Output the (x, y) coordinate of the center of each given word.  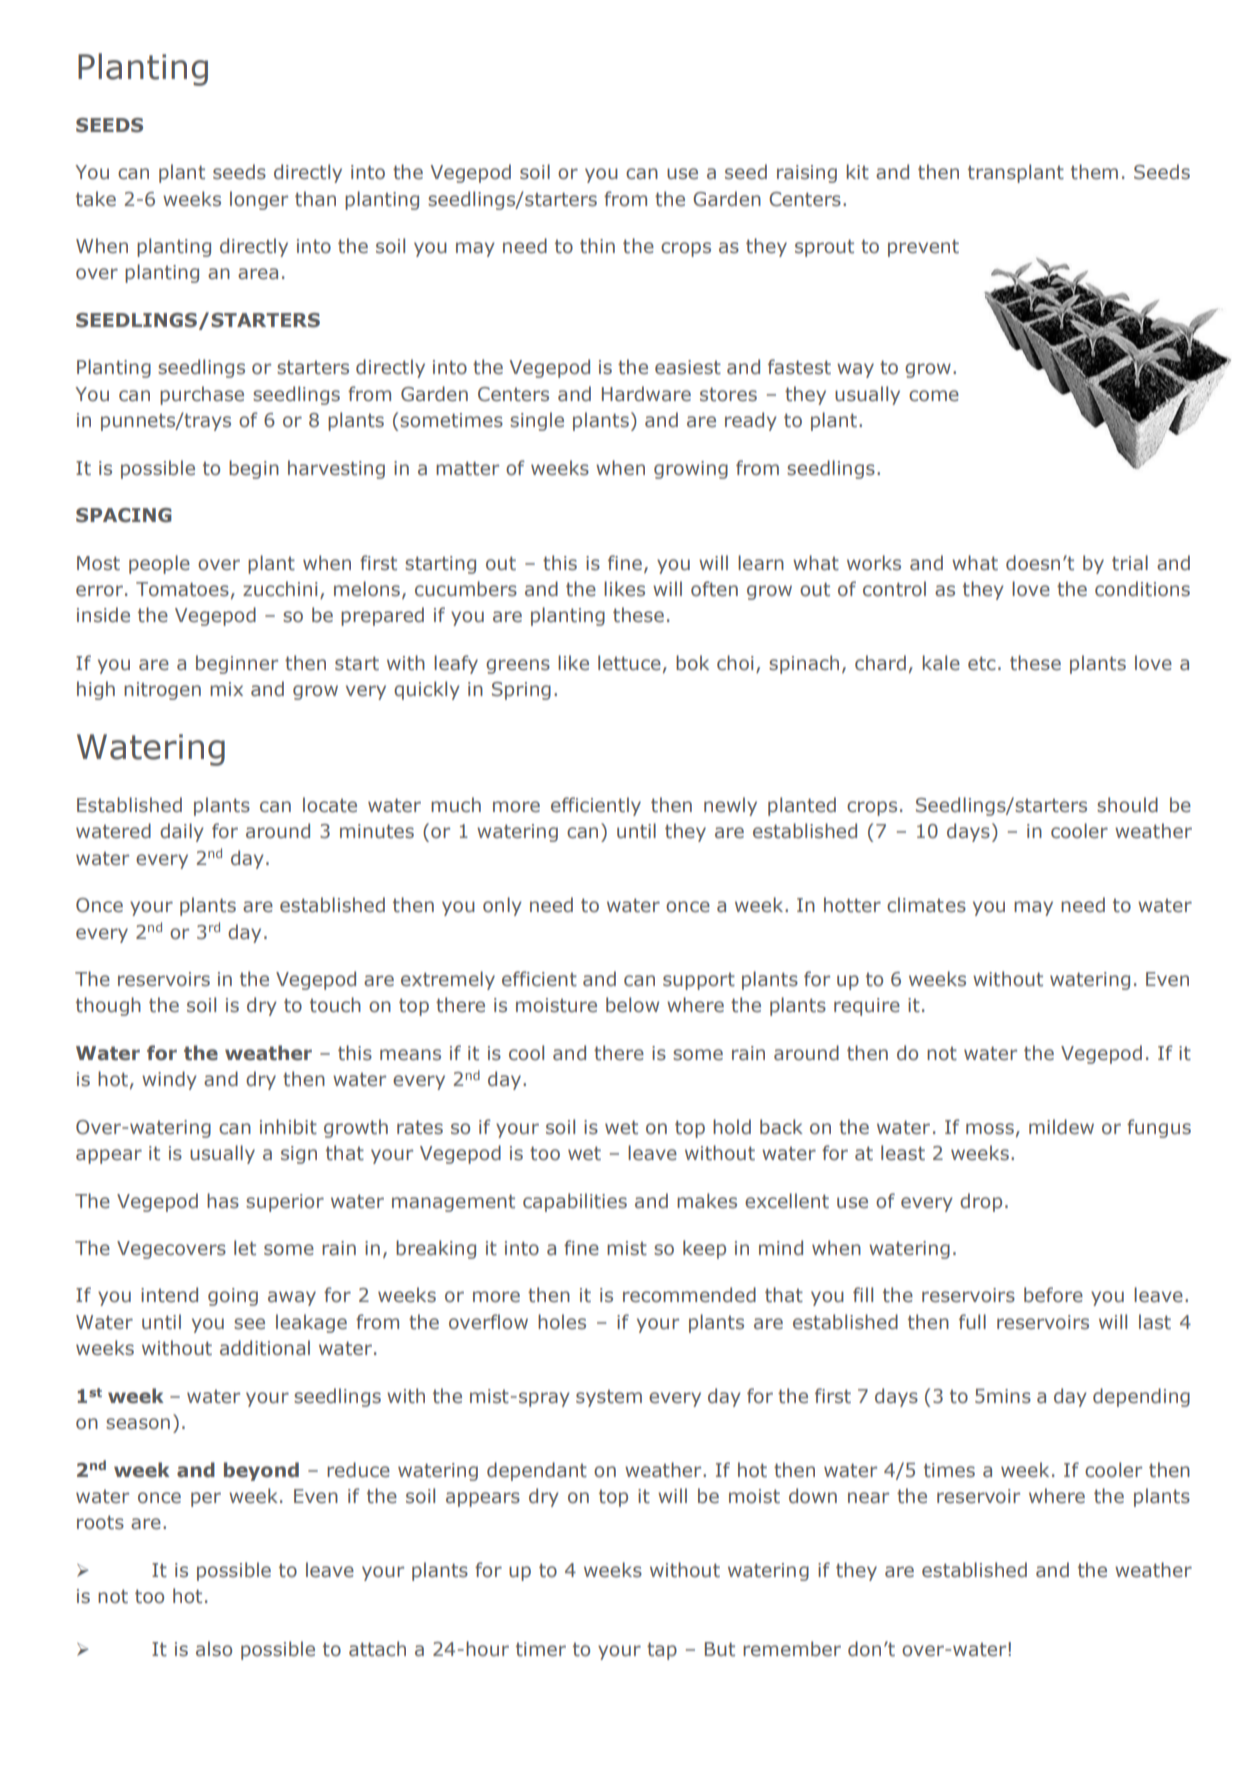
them (1094, 172)
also (214, 1649)
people (159, 564)
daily (182, 832)
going (233, 1297)
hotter (852, 905)
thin (597, 246)
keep (704, 1249)
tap (662, 1651)
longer (259, 200)
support (699, 981)
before (1053, 1295)
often (714, 589)
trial (1130, 563)
